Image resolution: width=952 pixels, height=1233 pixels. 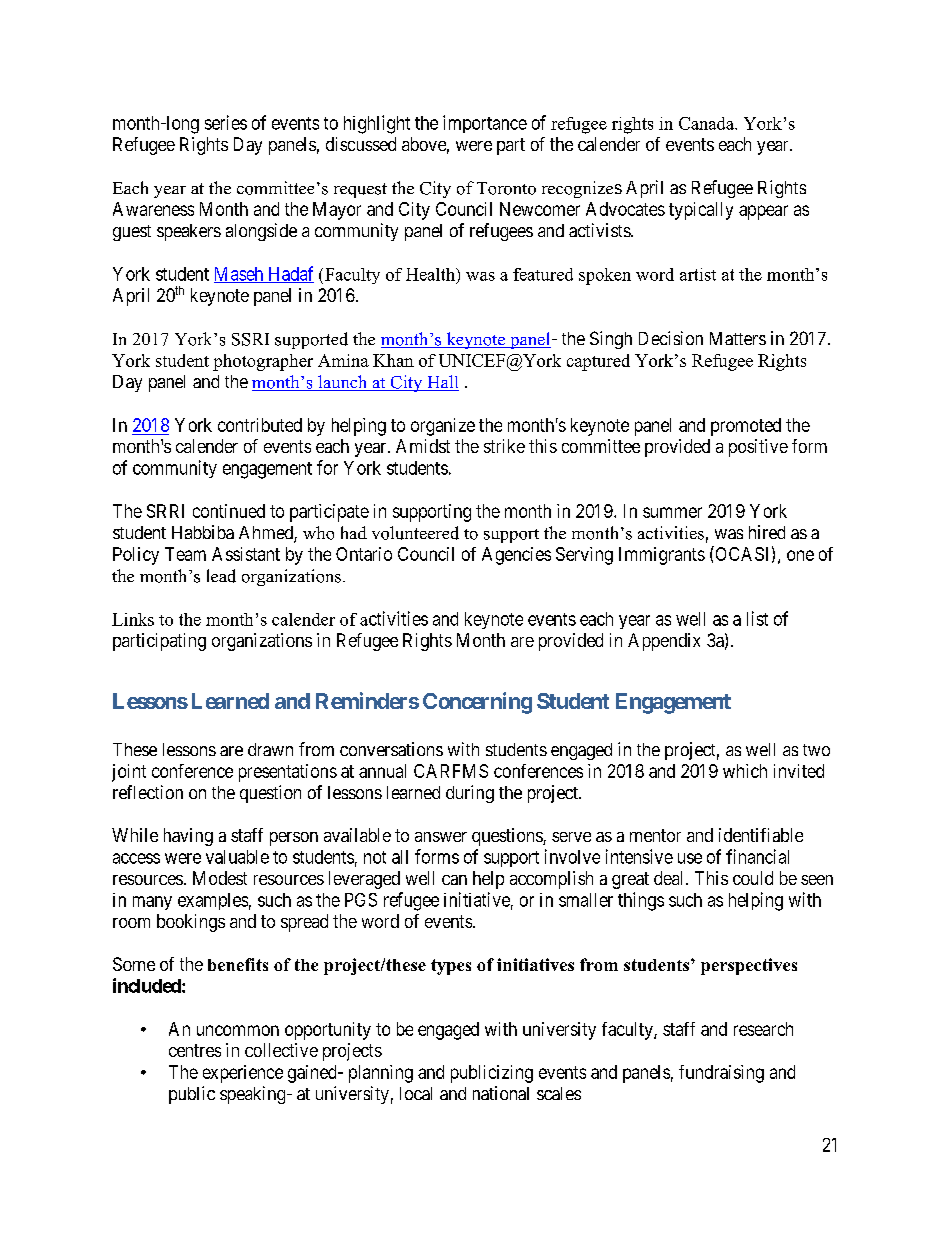 What do you see at coordinates (721, 1074) in the image?
I see `fundraising` at bounding box center [721, 1074].
